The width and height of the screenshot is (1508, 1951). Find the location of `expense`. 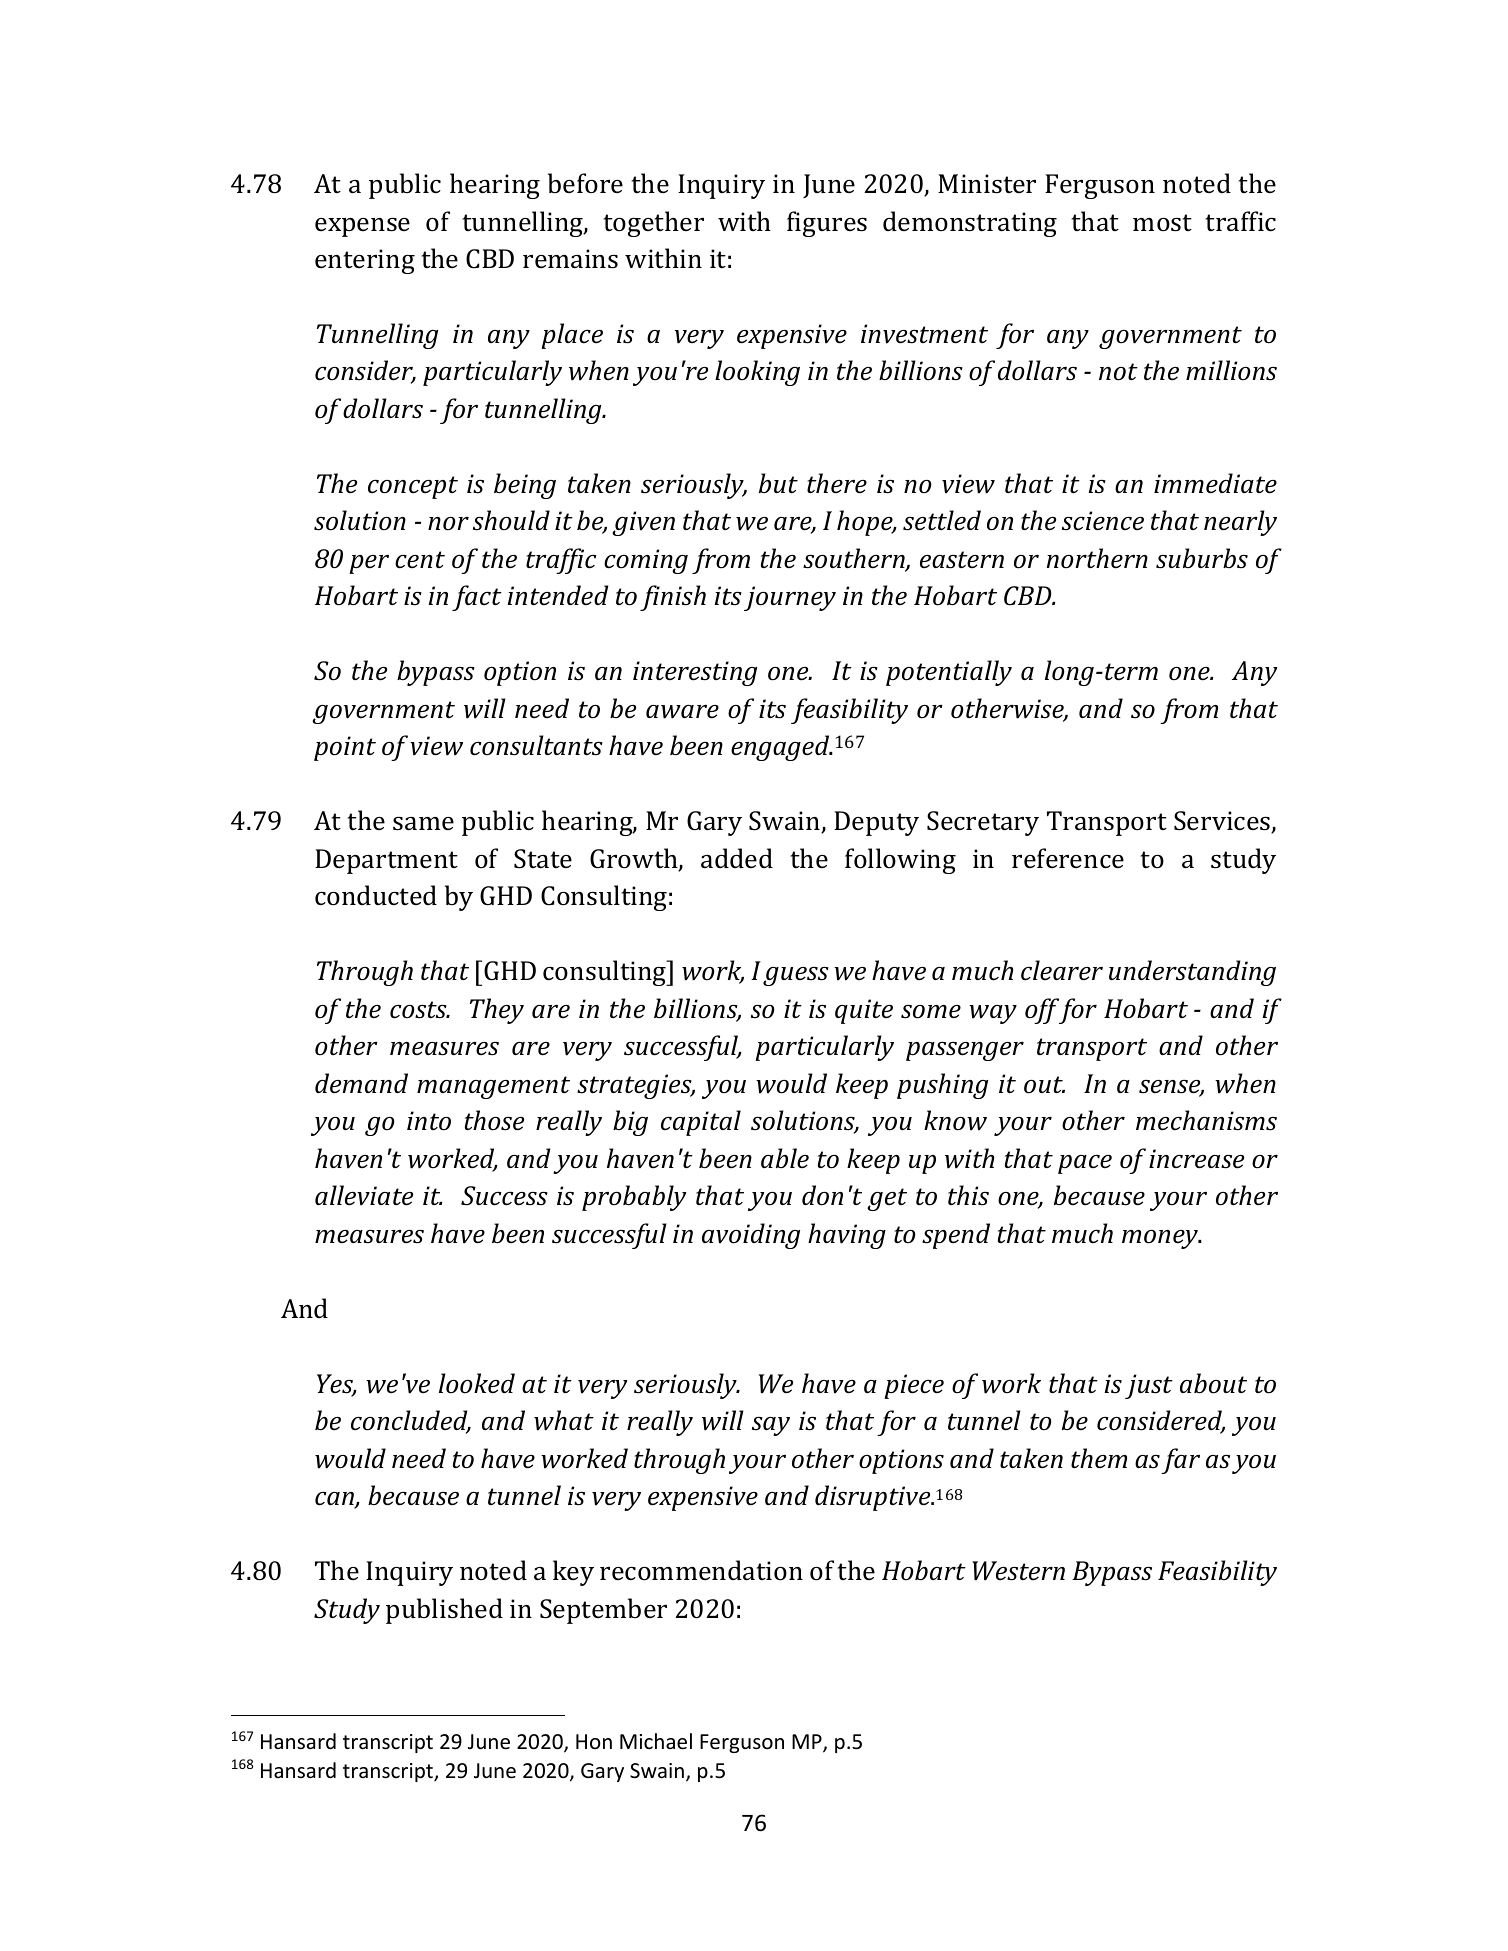

expense is located at coordinates (362, 227).
